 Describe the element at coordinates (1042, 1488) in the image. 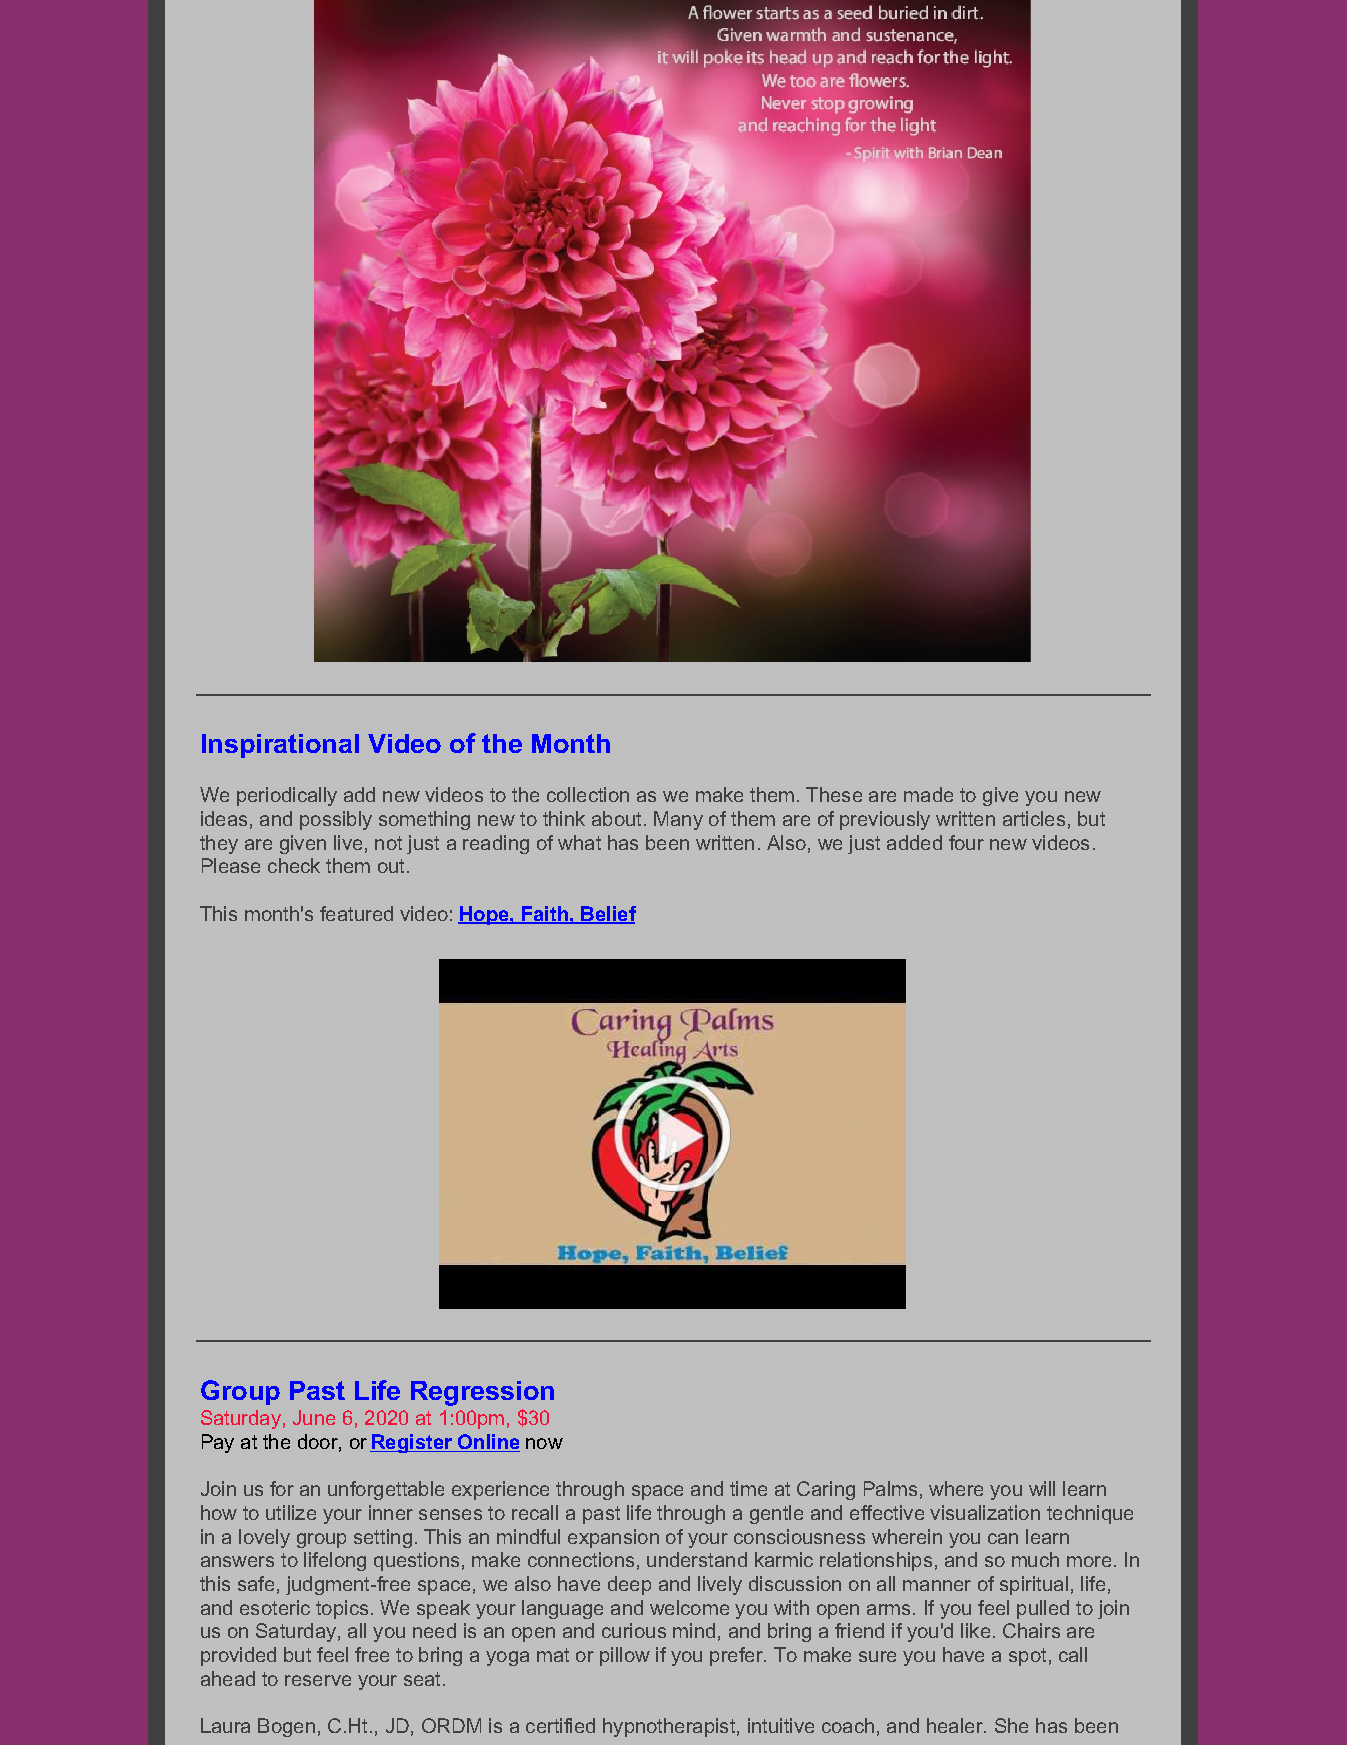

I see `will` at that location.
